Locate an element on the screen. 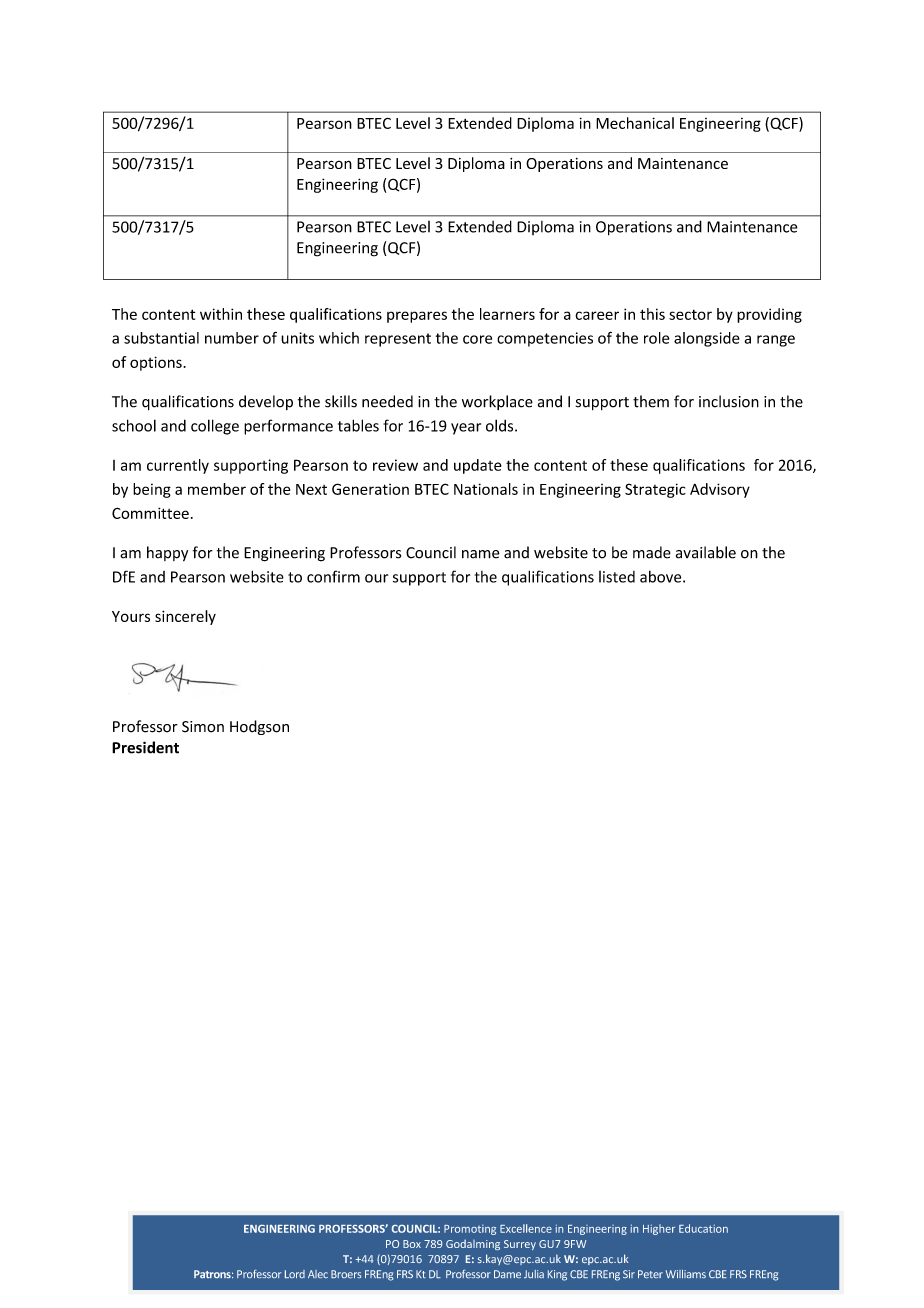 This screenshot has height=1308, width=924. prepares is located at coordinates (417, 317).
